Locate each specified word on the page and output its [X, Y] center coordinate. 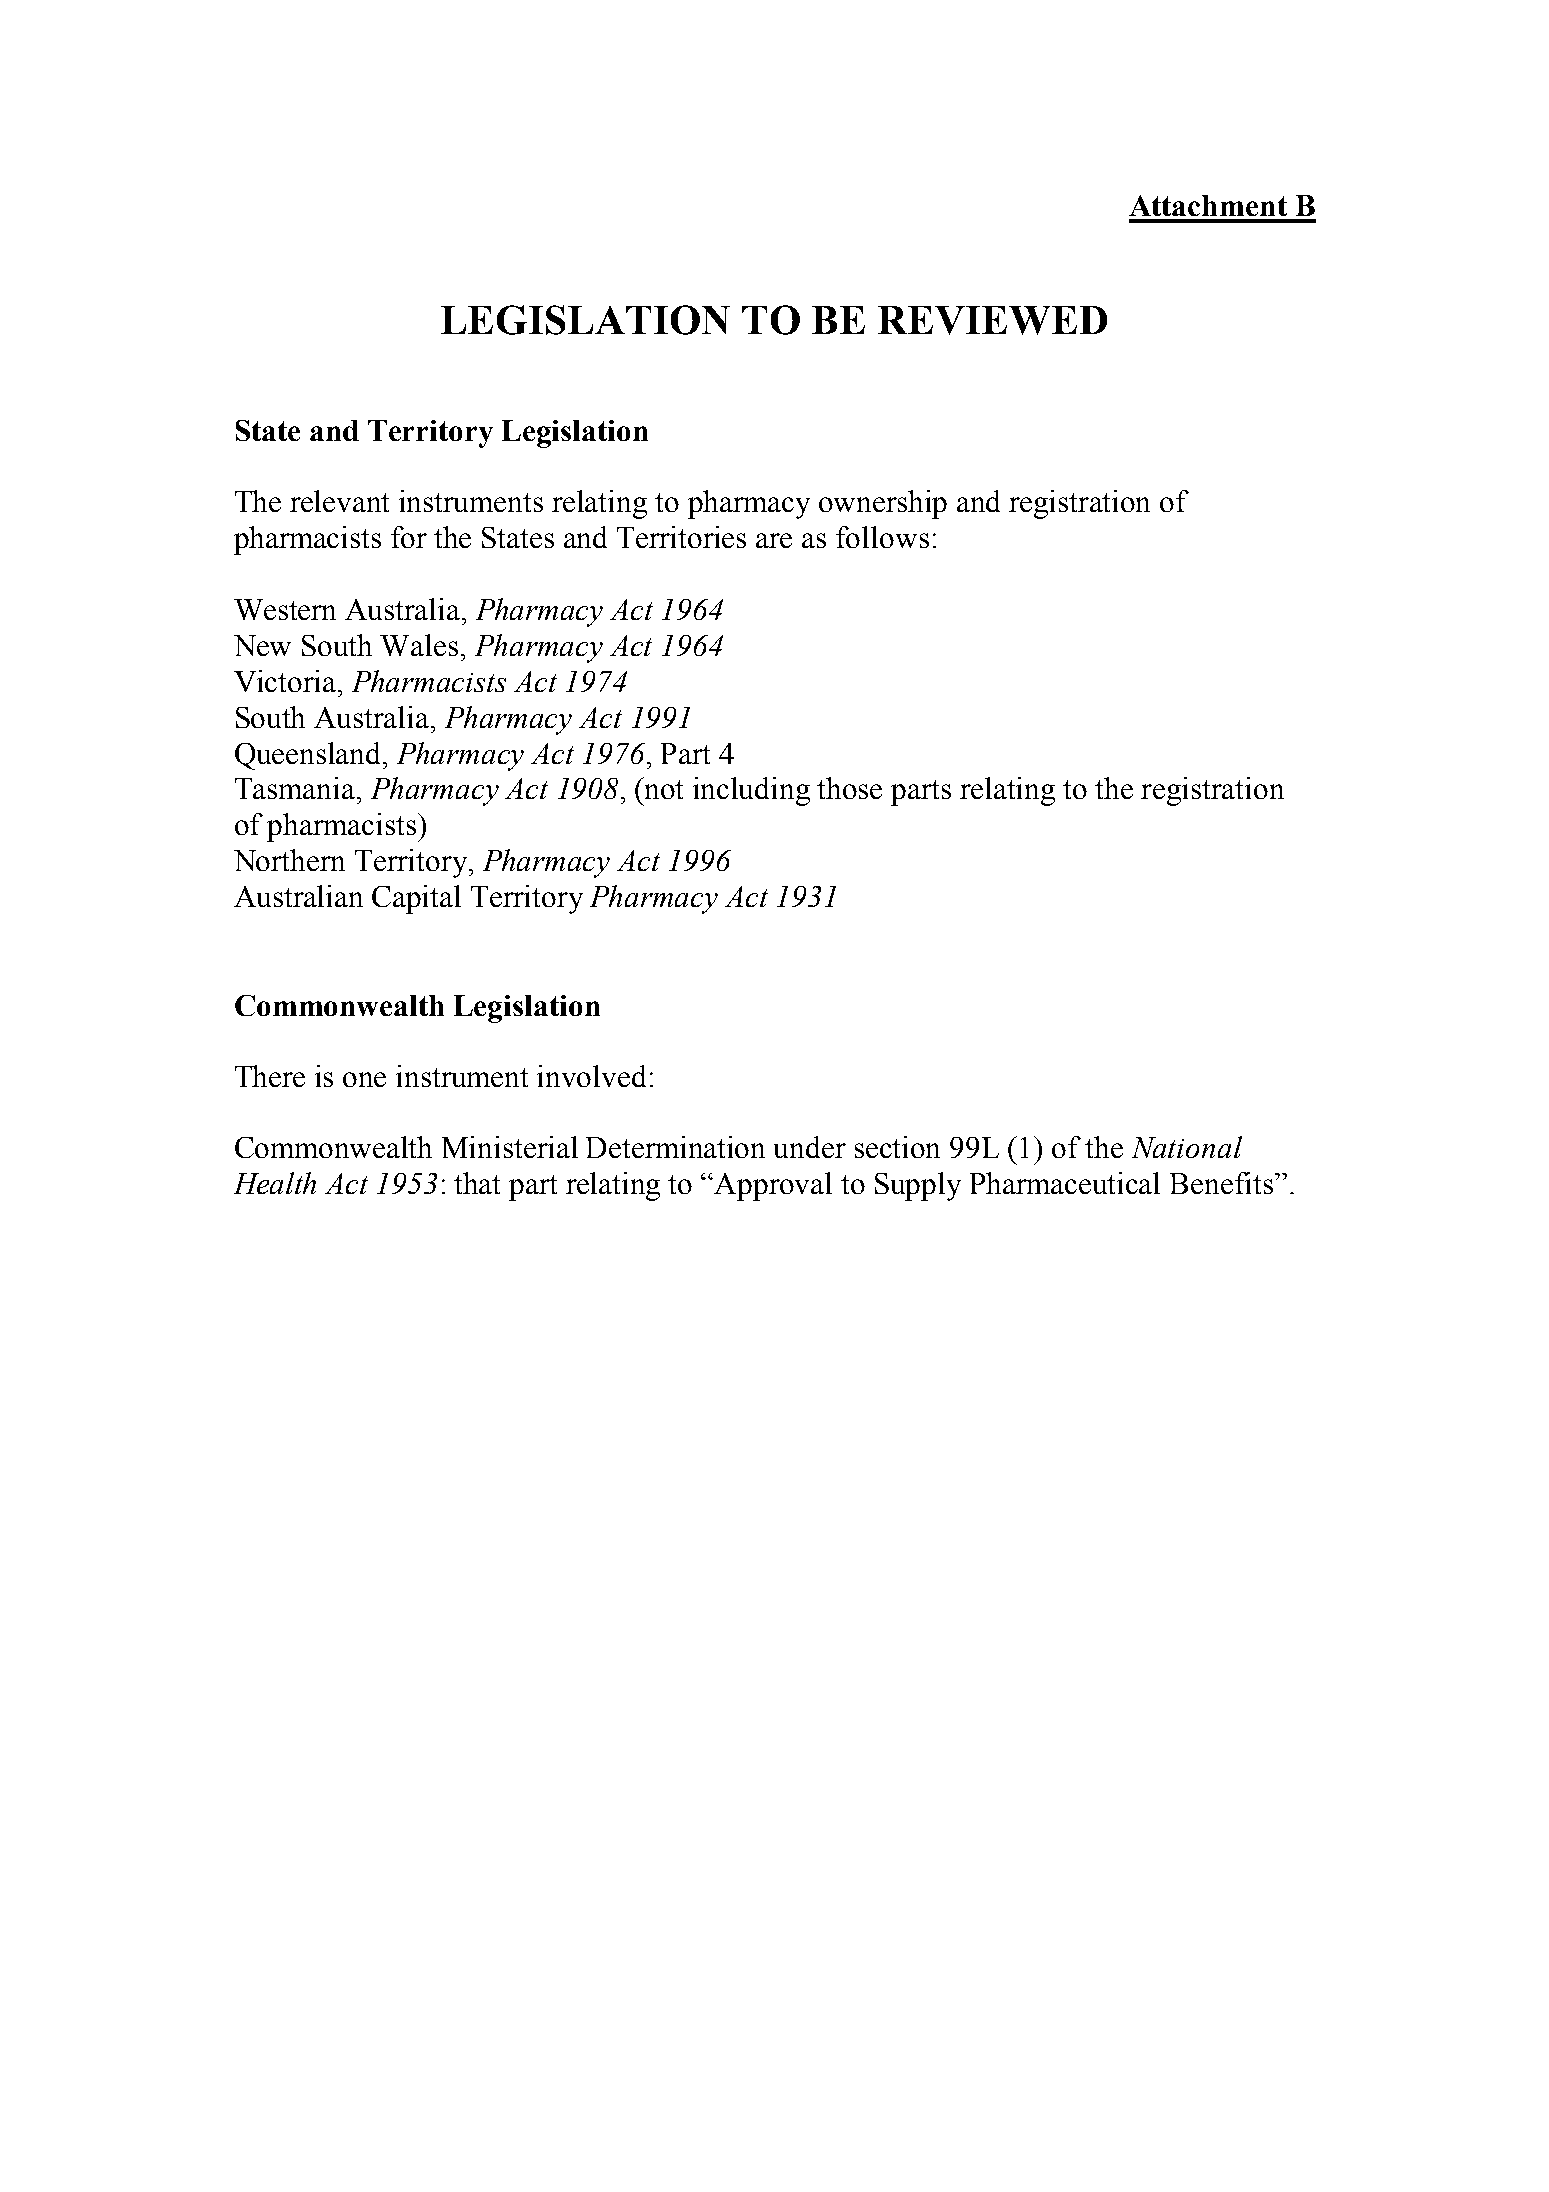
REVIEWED [992, 320]
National [1187, 1147]
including [751, 791]
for [409, 537]
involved [591, 1076]
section [897, 1147]
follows [882, 537]
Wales [419, 645]
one [364, 1079]
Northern [289, 860]
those [849, 788]
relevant [339, 501]
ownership [883, 504]
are [774, 540]
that [477, 1183]
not [664, 789]
